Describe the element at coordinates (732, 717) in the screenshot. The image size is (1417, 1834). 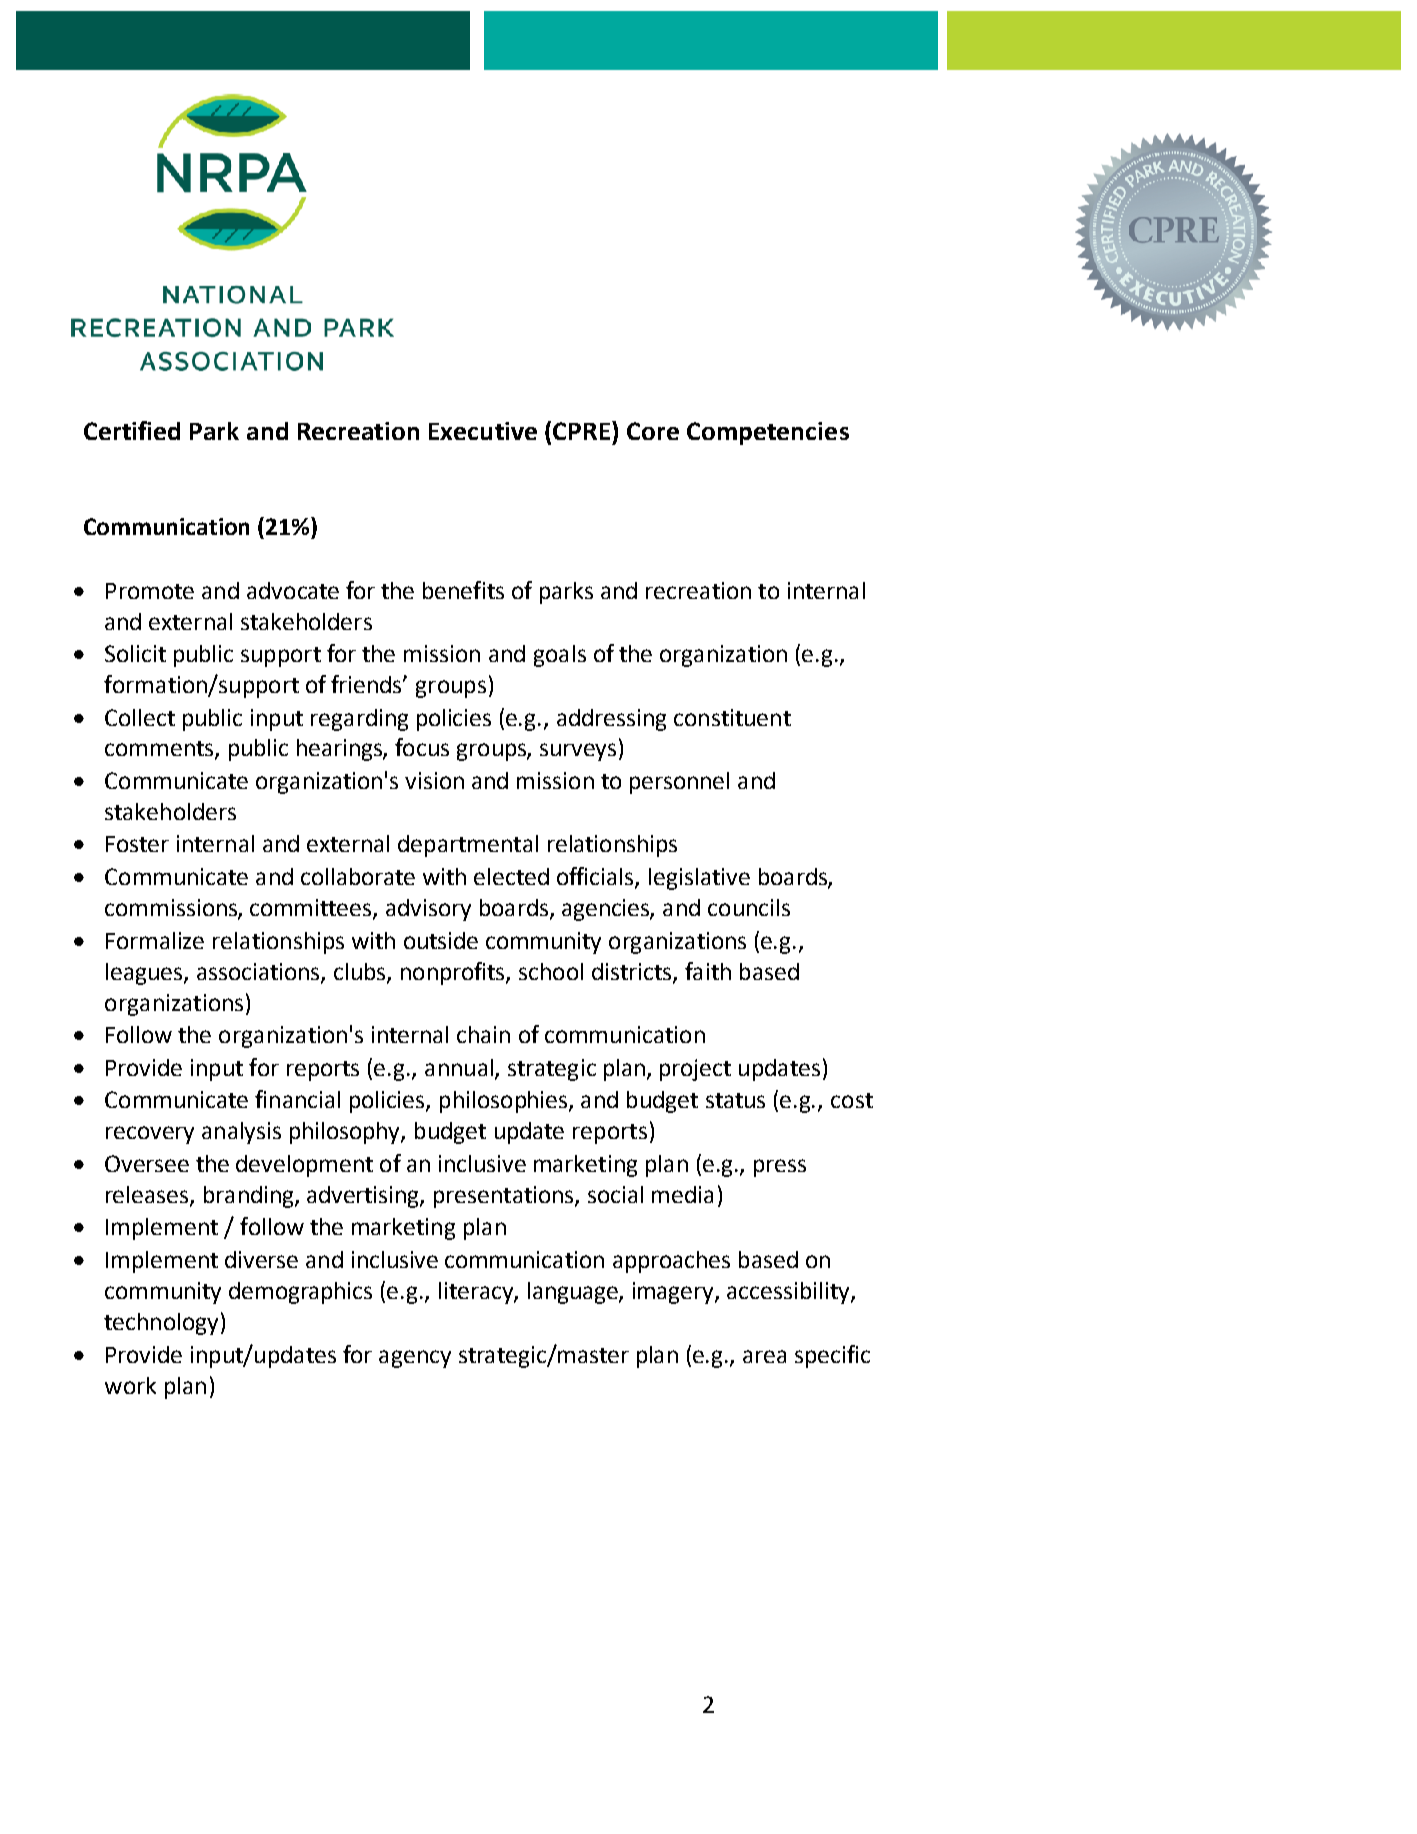
I see `constituent` at that location.
